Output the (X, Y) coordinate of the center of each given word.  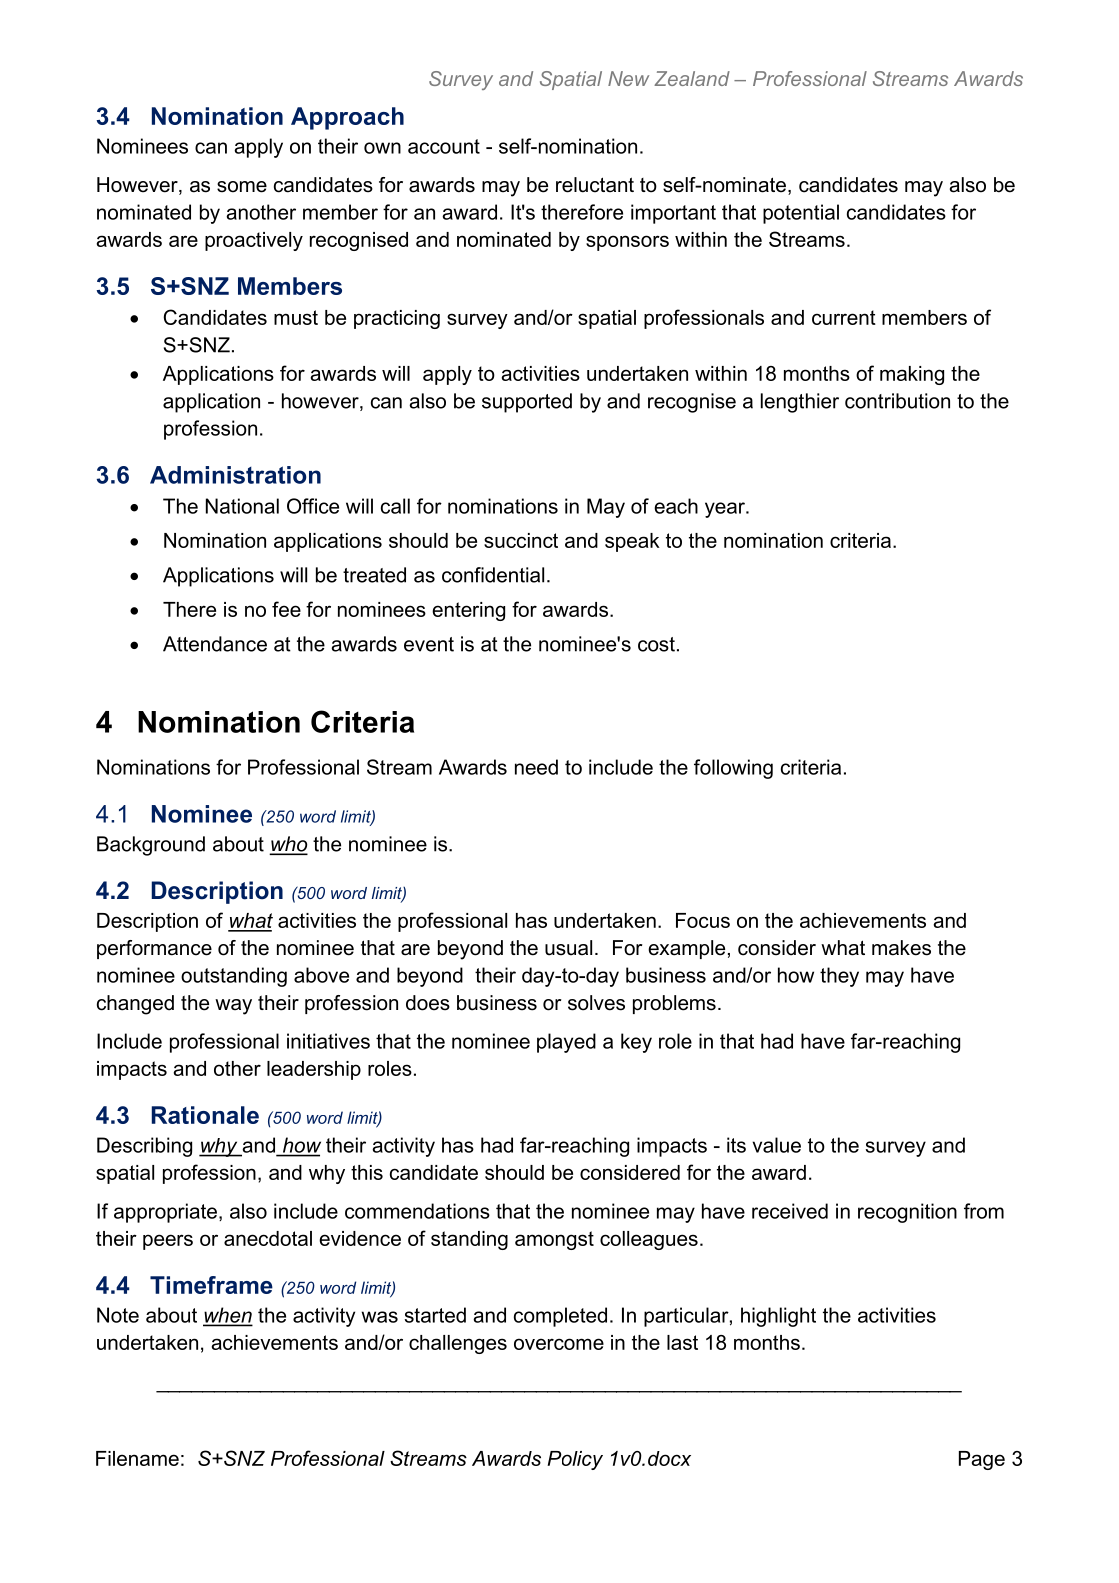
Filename (137, 1458)
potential (801, 214)
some (242, 187)
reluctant (595, 185)
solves (596, 1003)
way (233, 1007)
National (242, 506)
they (839, 977)
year (726, 510)
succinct (521, 540)
